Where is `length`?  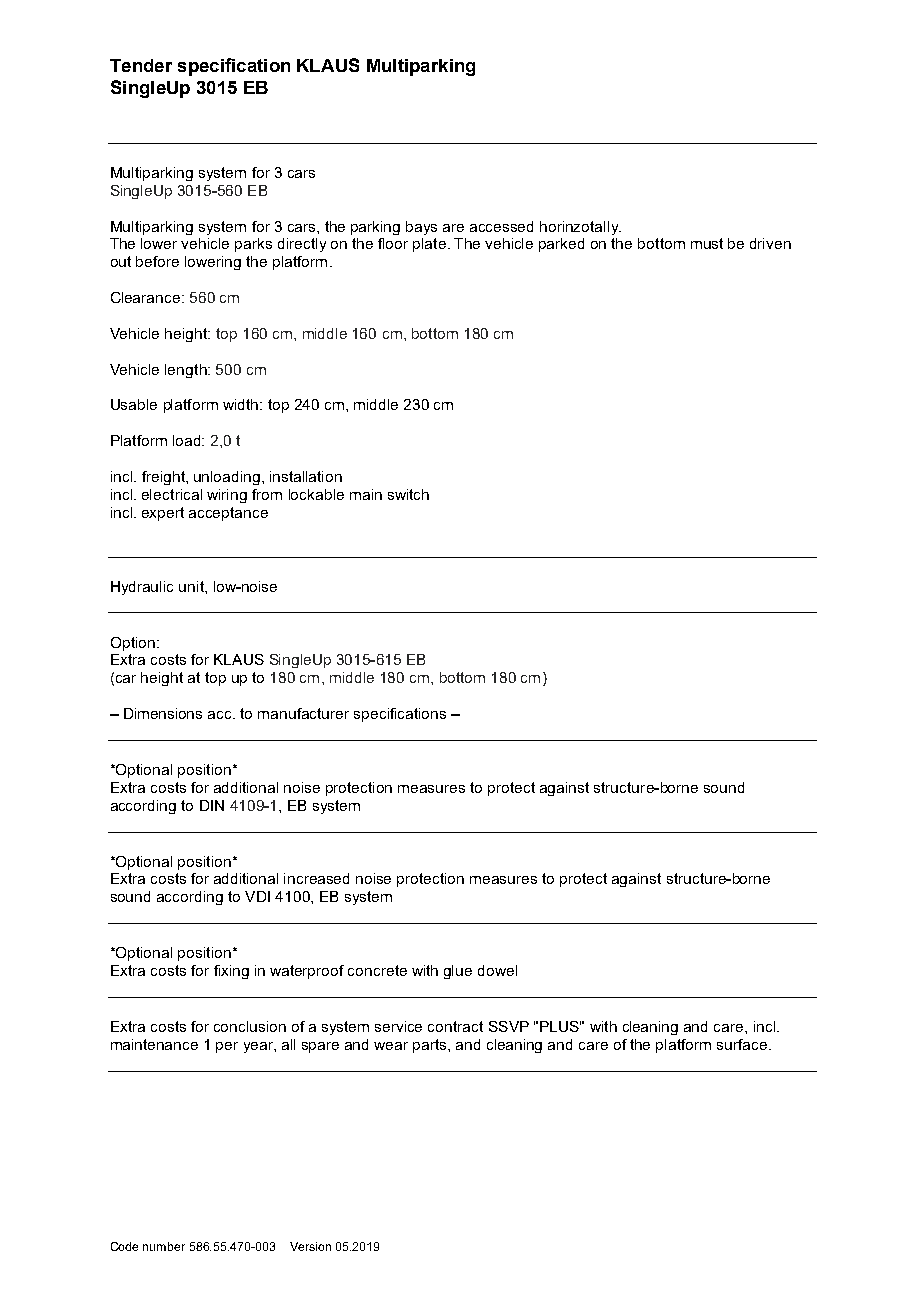
length is located at coordinates (187, 371).
